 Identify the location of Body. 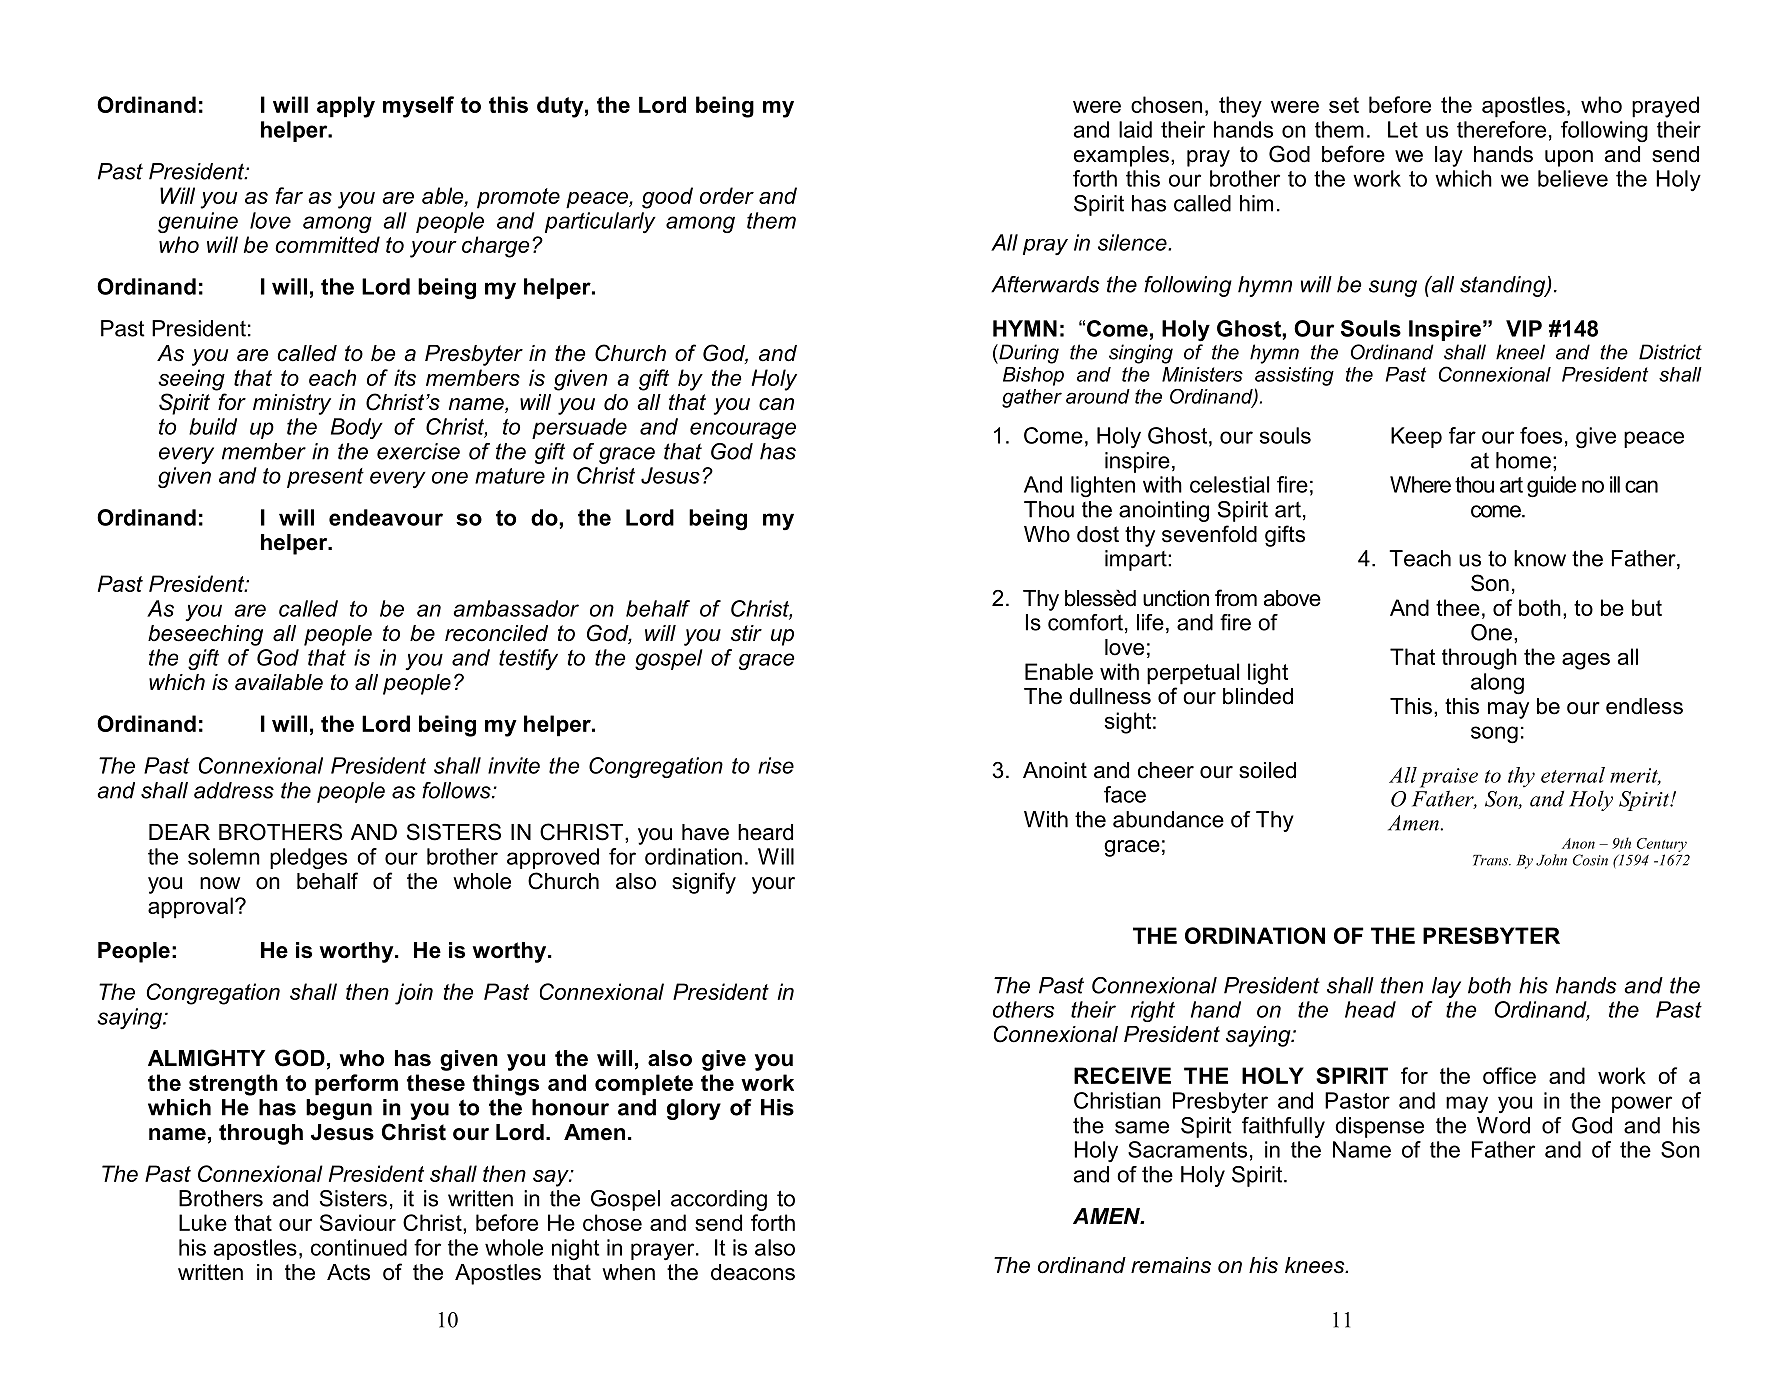
(357, 428).
